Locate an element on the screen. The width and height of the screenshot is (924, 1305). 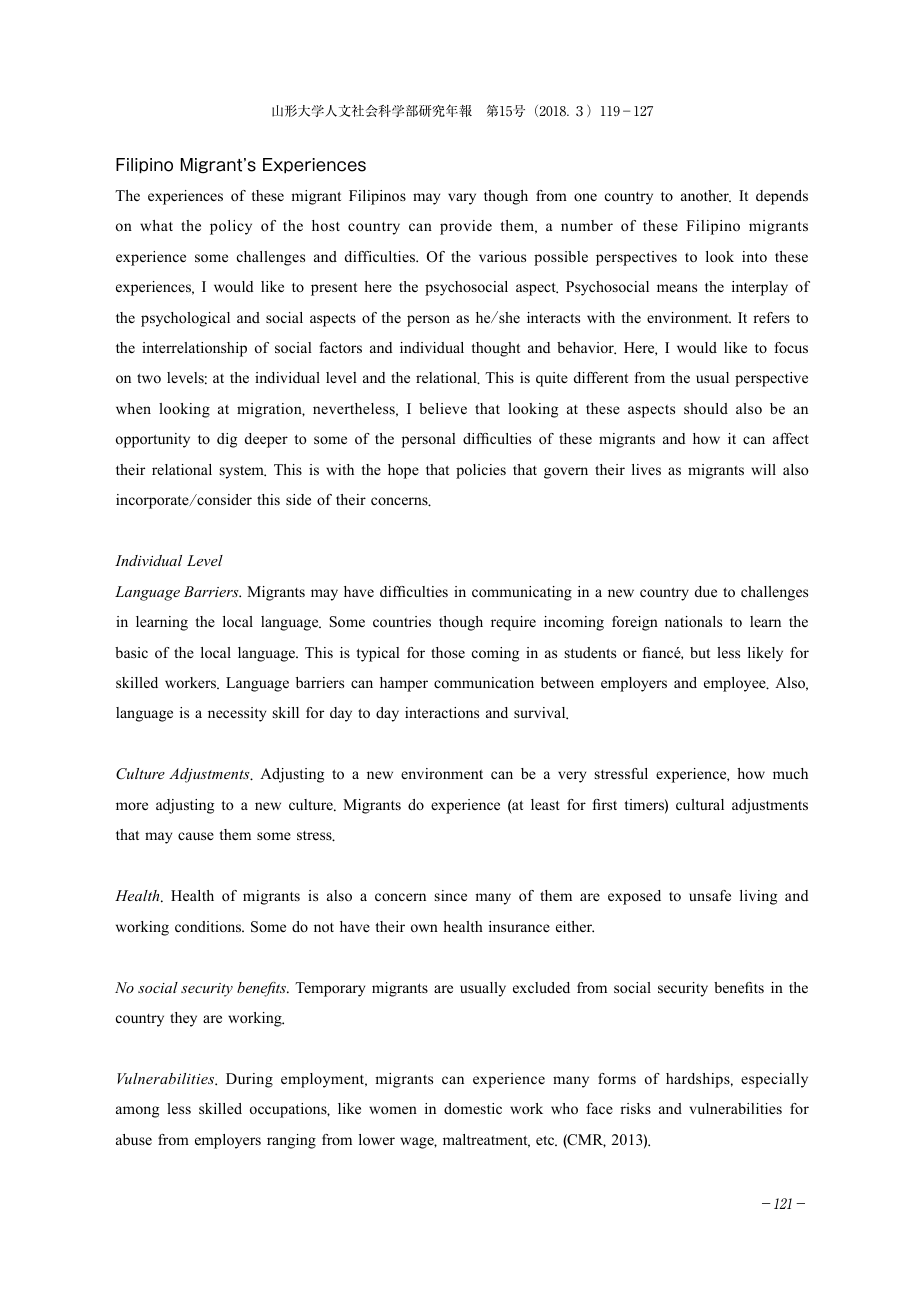
policies is located at coordinates (481, 471).
